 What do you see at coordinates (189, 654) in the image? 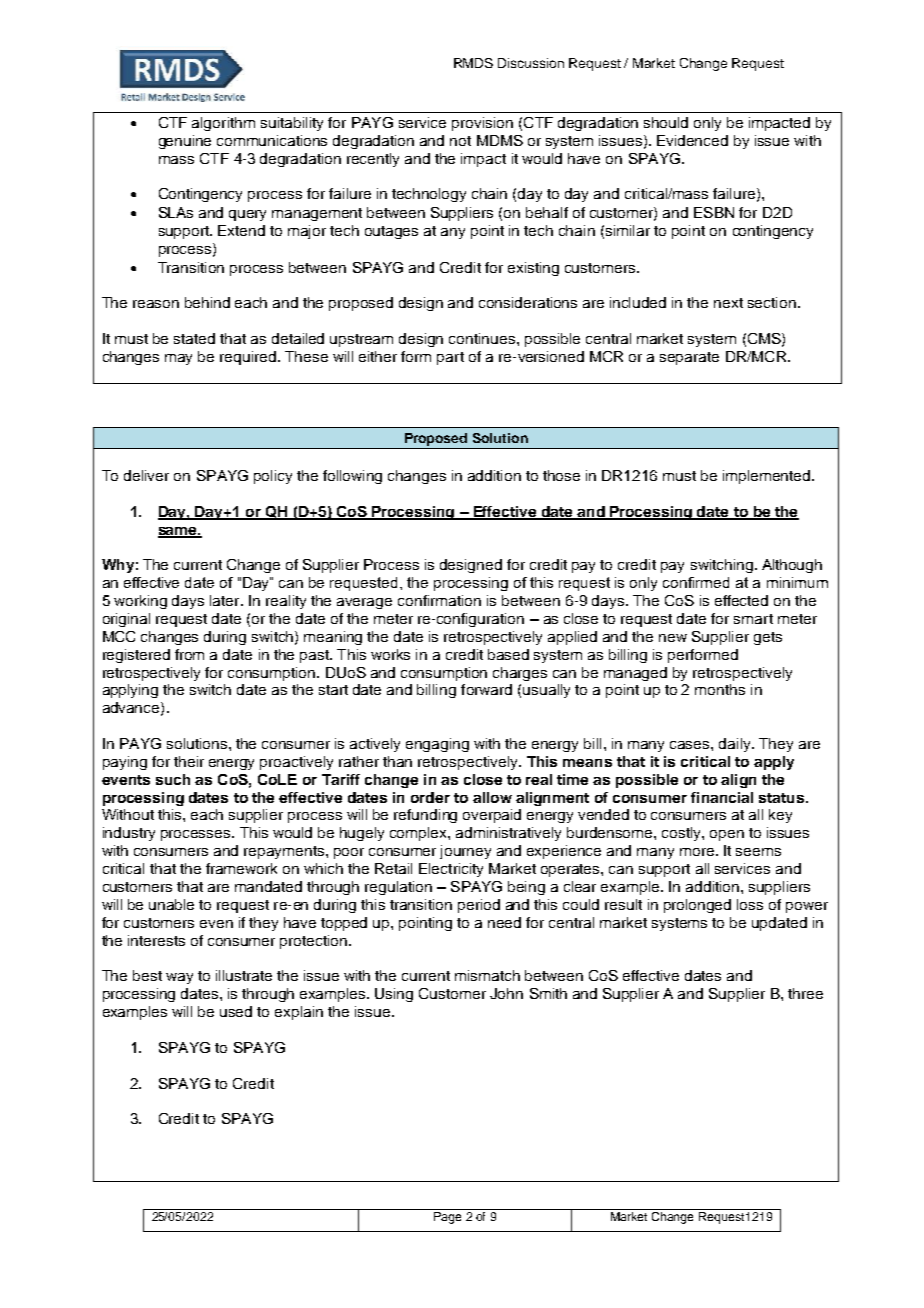
I see `from` at bounding box center [189, 654].
